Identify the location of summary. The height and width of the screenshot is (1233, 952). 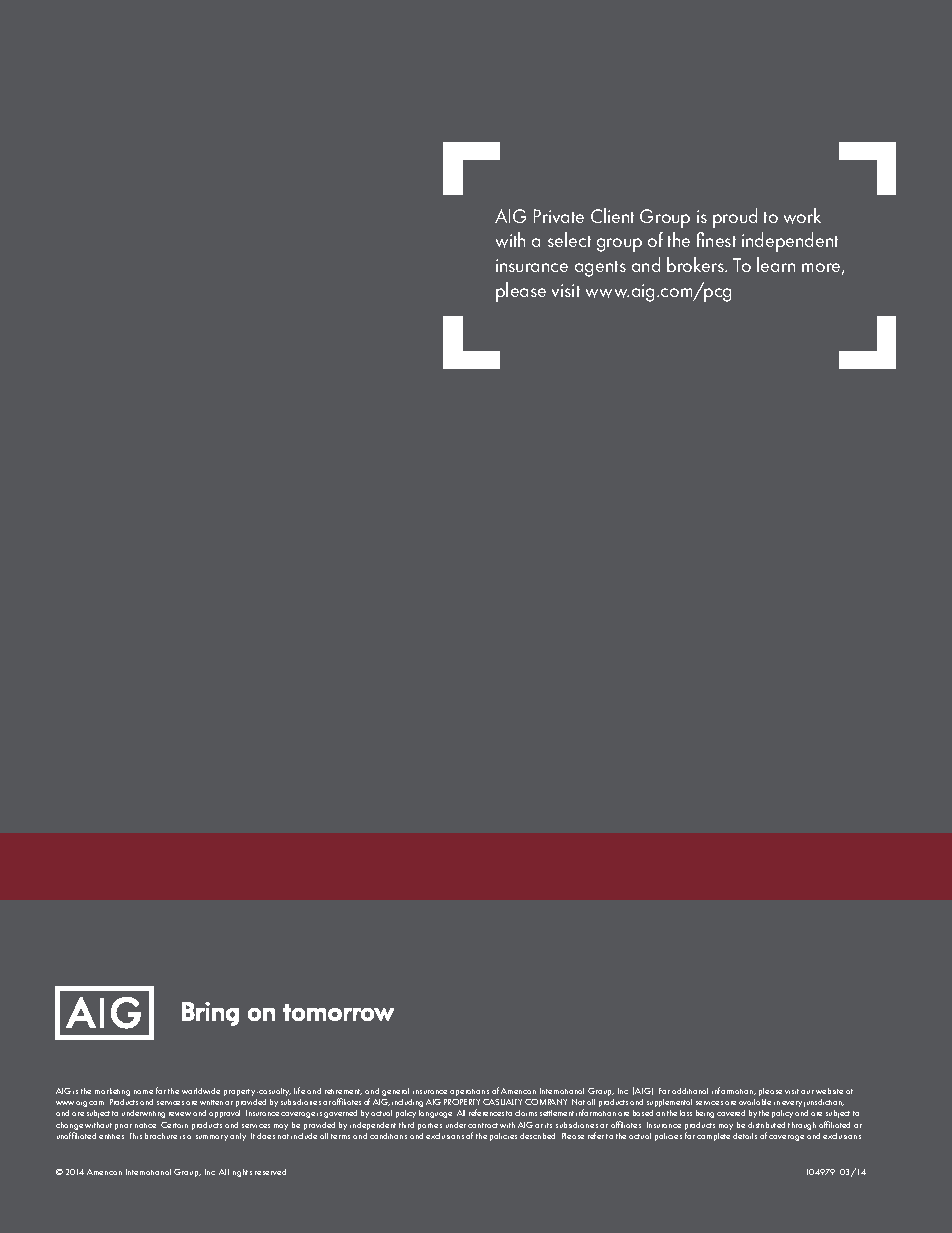
(212, 1138).
